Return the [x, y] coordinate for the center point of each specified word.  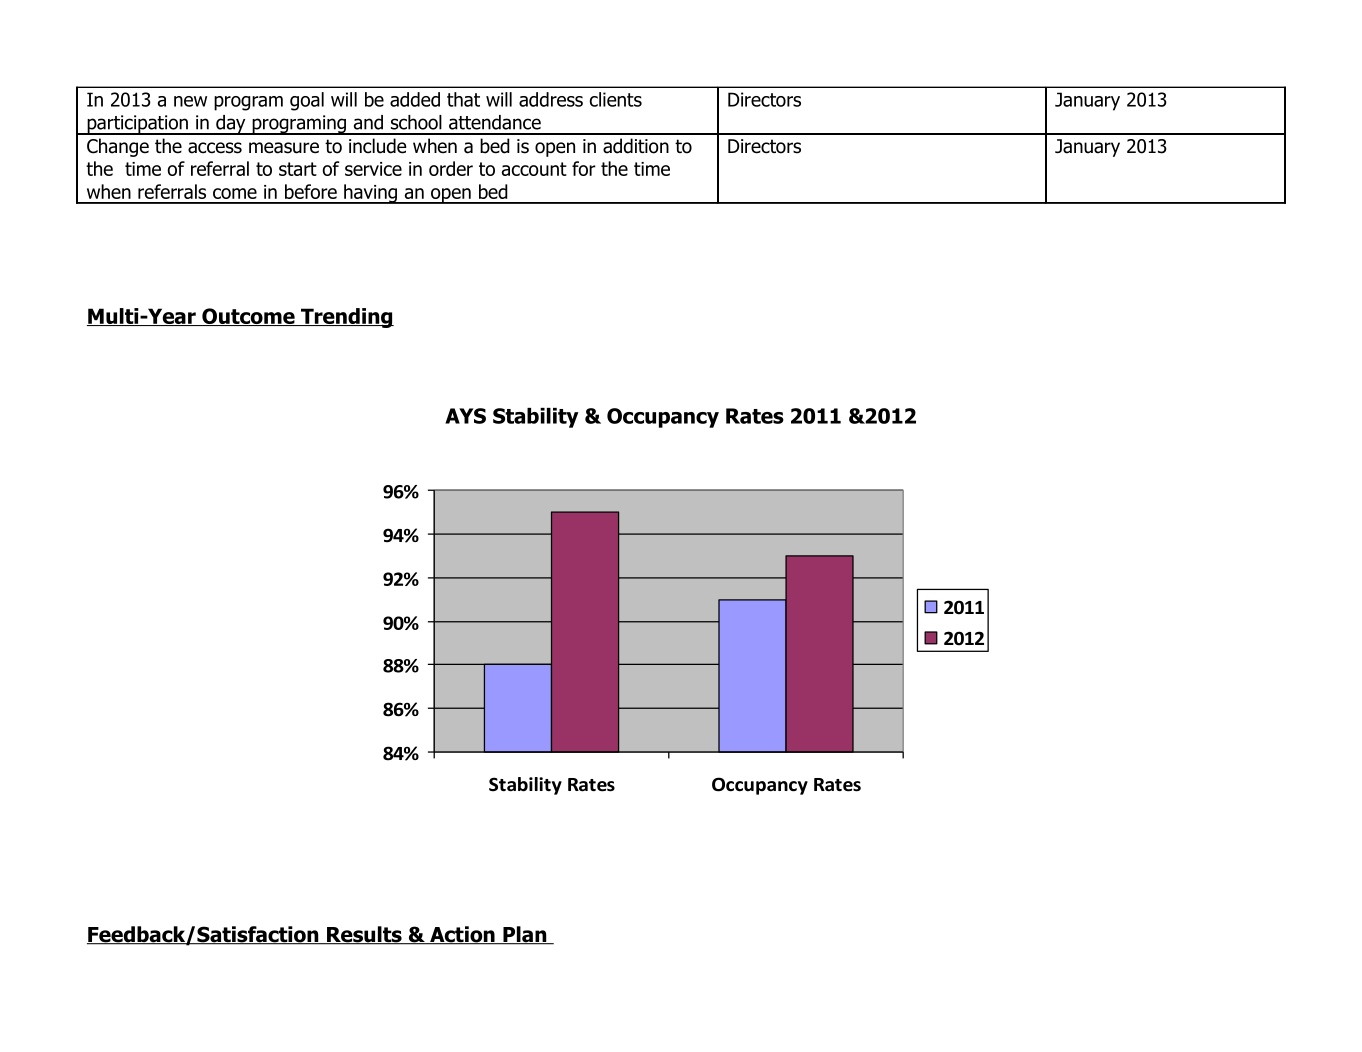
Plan [525, 935]
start [298, 169]
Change [118, 147]
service [373, 169]
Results [364, 935]
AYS [465, 416]
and [368, 122]
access [215, 148]
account [534, 169]
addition [636, 146]
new [190, 101]
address [551, 99]
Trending [346, 318]
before [311, 191]
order [451, 168]
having [370, 194]
